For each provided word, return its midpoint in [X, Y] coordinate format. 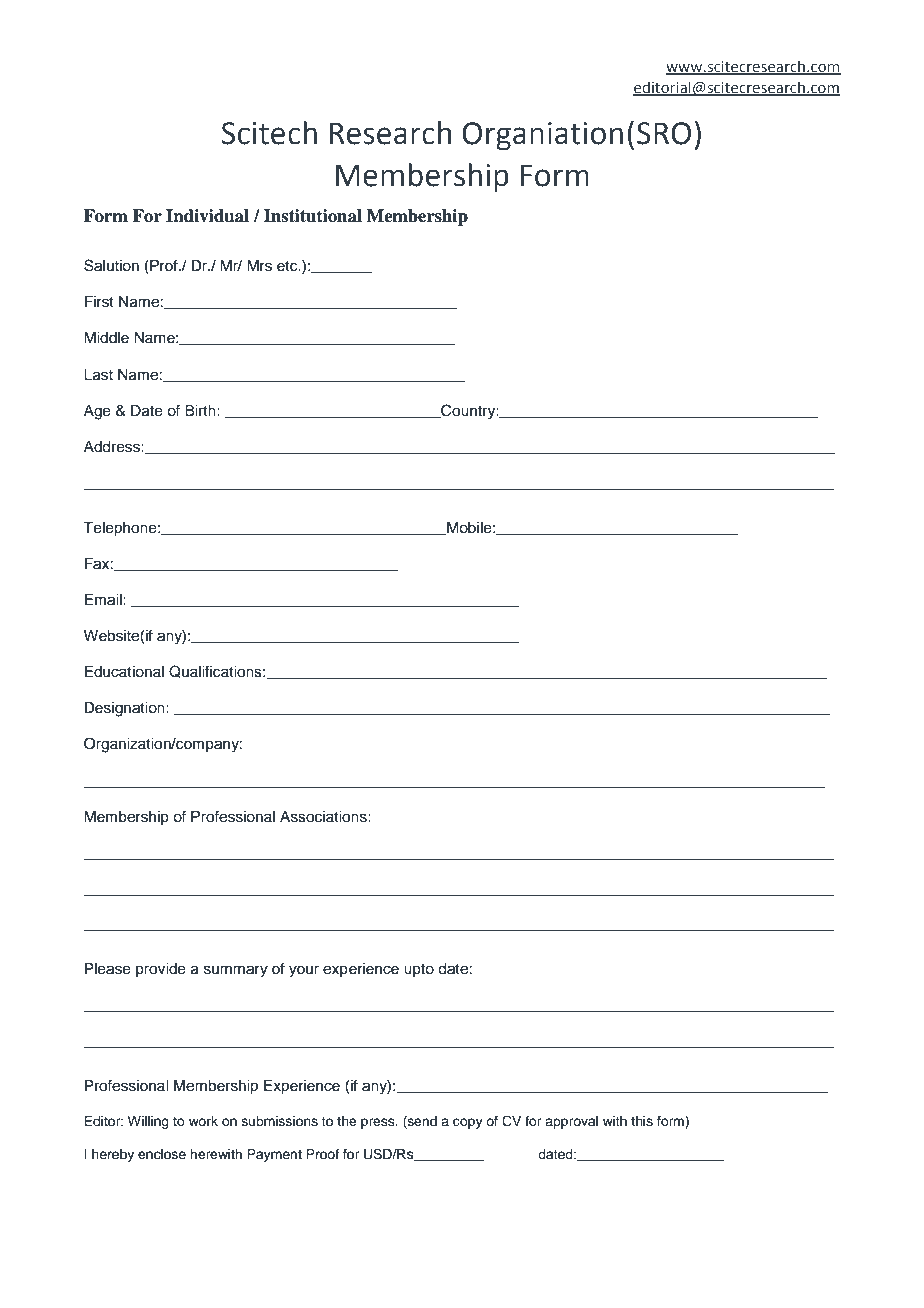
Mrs [259, 266]
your [304, 971]
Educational [124, 672]
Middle [106, 338]
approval [571, 1122]
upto [419, 970]
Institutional [313, 216]
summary [236, 971]
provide [161, 970]
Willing [148, 1122]
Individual [207, 216]
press [379, 1123]
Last [98, 375]
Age [97, 412]
